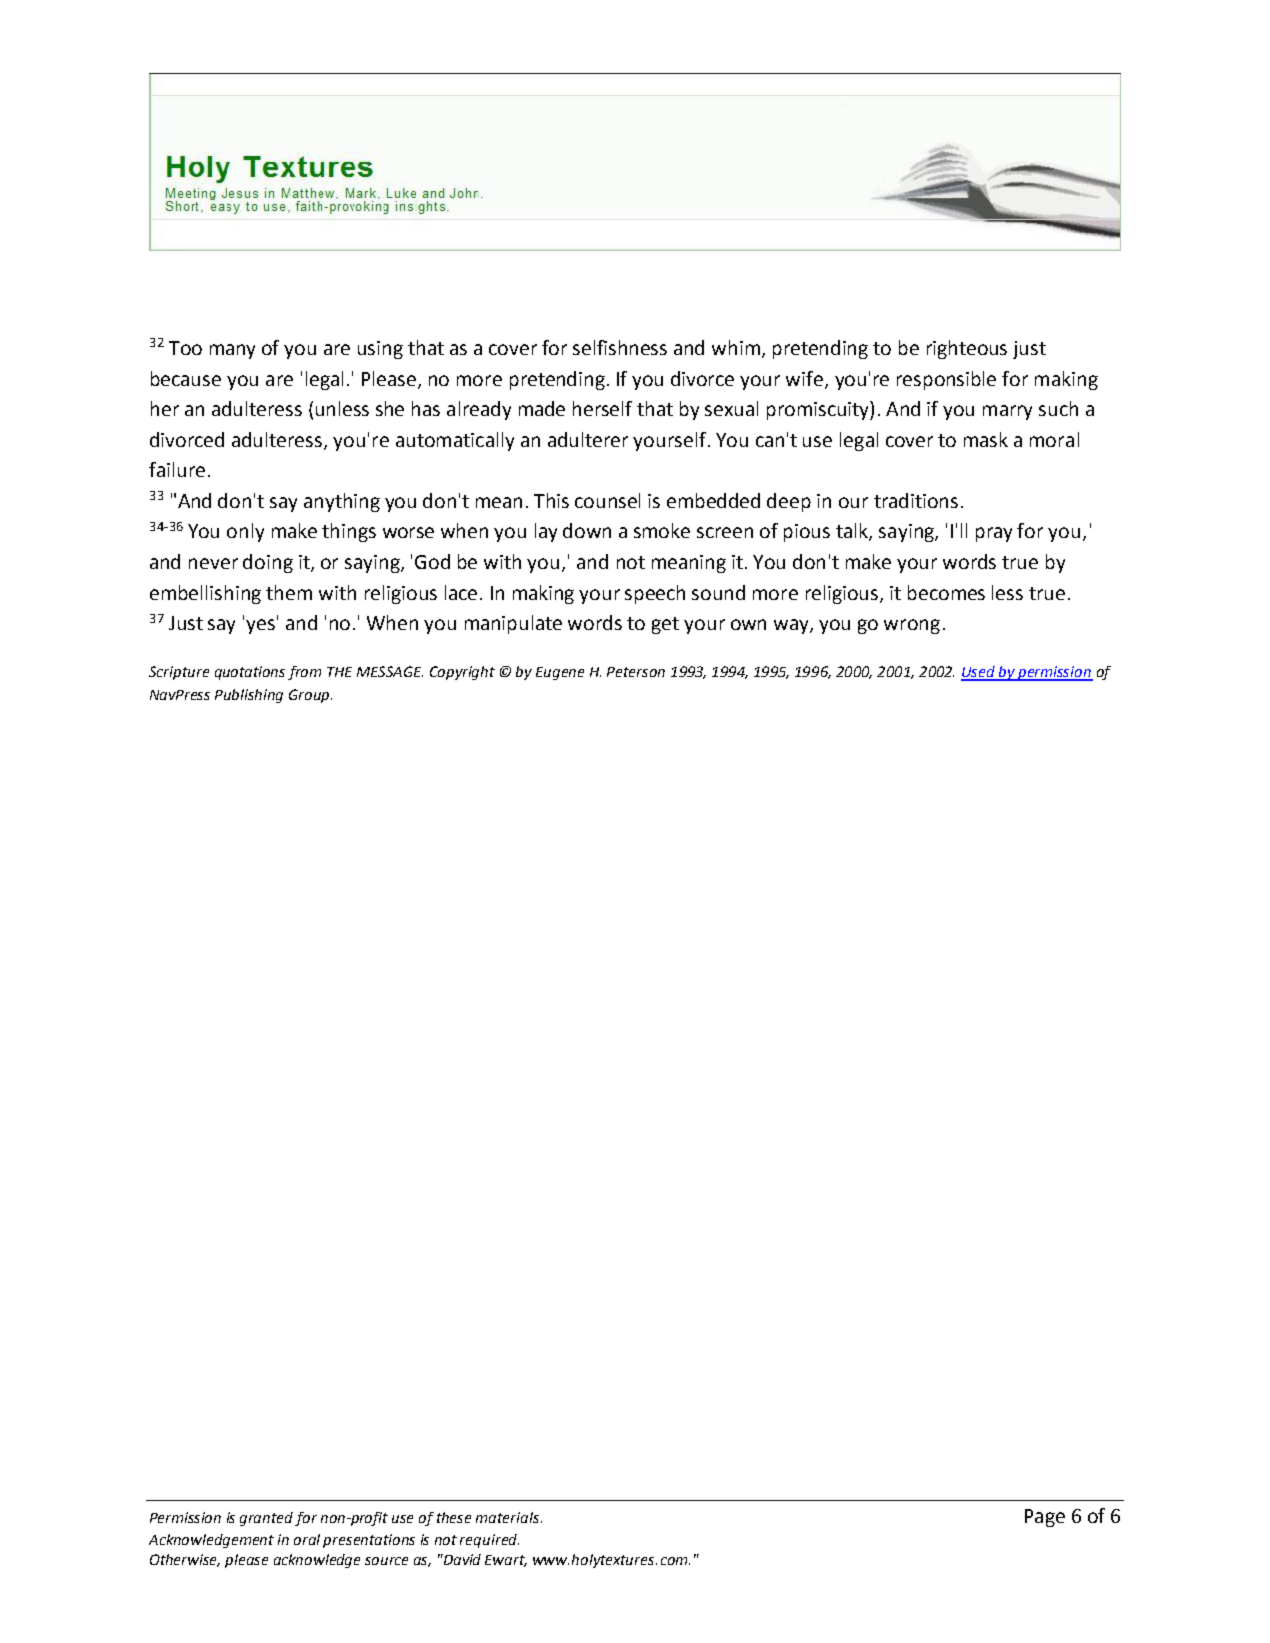 Image resolution: width=1270 pixels, height=1643 pixels. I want to click on many, so click(232, 351).
